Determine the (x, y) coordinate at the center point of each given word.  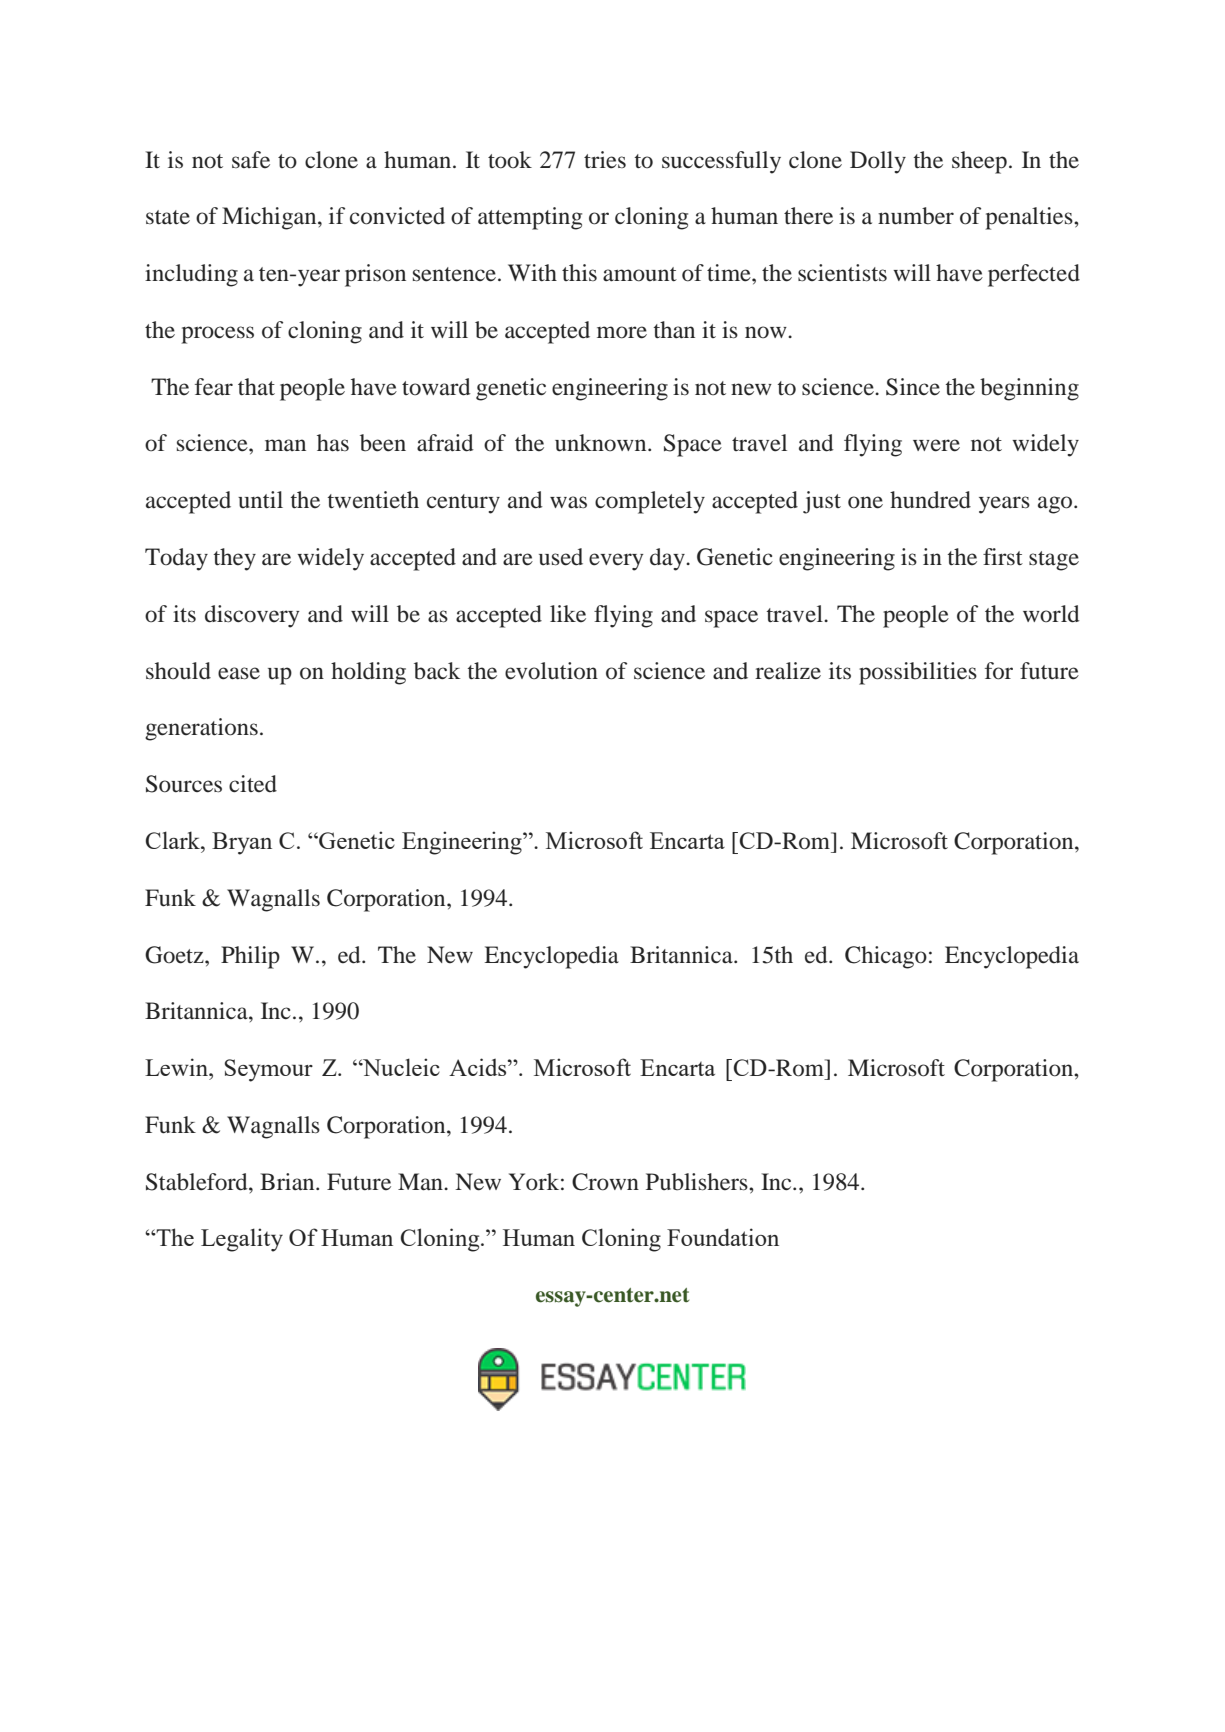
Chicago (886, 957)
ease (239, 673)
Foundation (723, 1237)
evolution (551, 671)
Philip (250, 957)
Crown (605, 1182)
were (936, 445)
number (916, 216)
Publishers (698, 1182)
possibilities (918, 673)
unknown (602, 443)
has (333, 443)
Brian (288, 1182)
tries (605, 160)
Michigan (270, 218)
